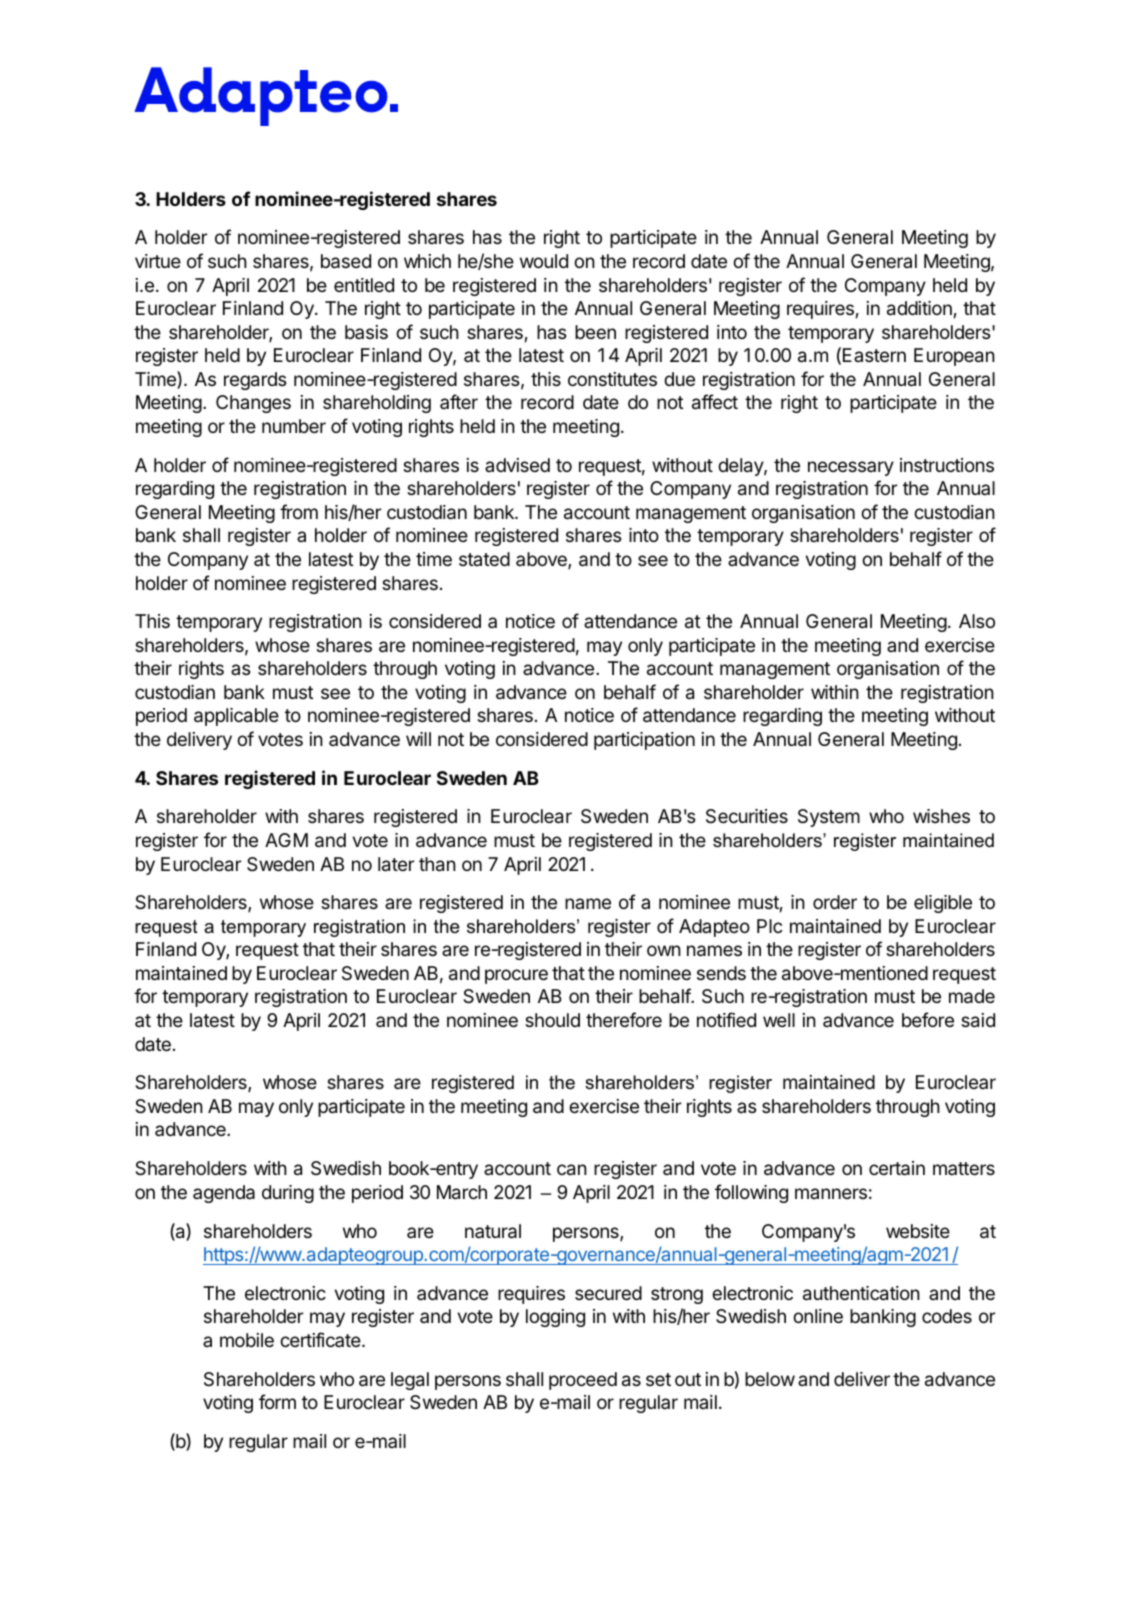 This screenshot has height=1598, width=1130. What do you see at coordinates (897, 1168) in the screenshot?
I see `certain` at bounding box center [897, 1168].
